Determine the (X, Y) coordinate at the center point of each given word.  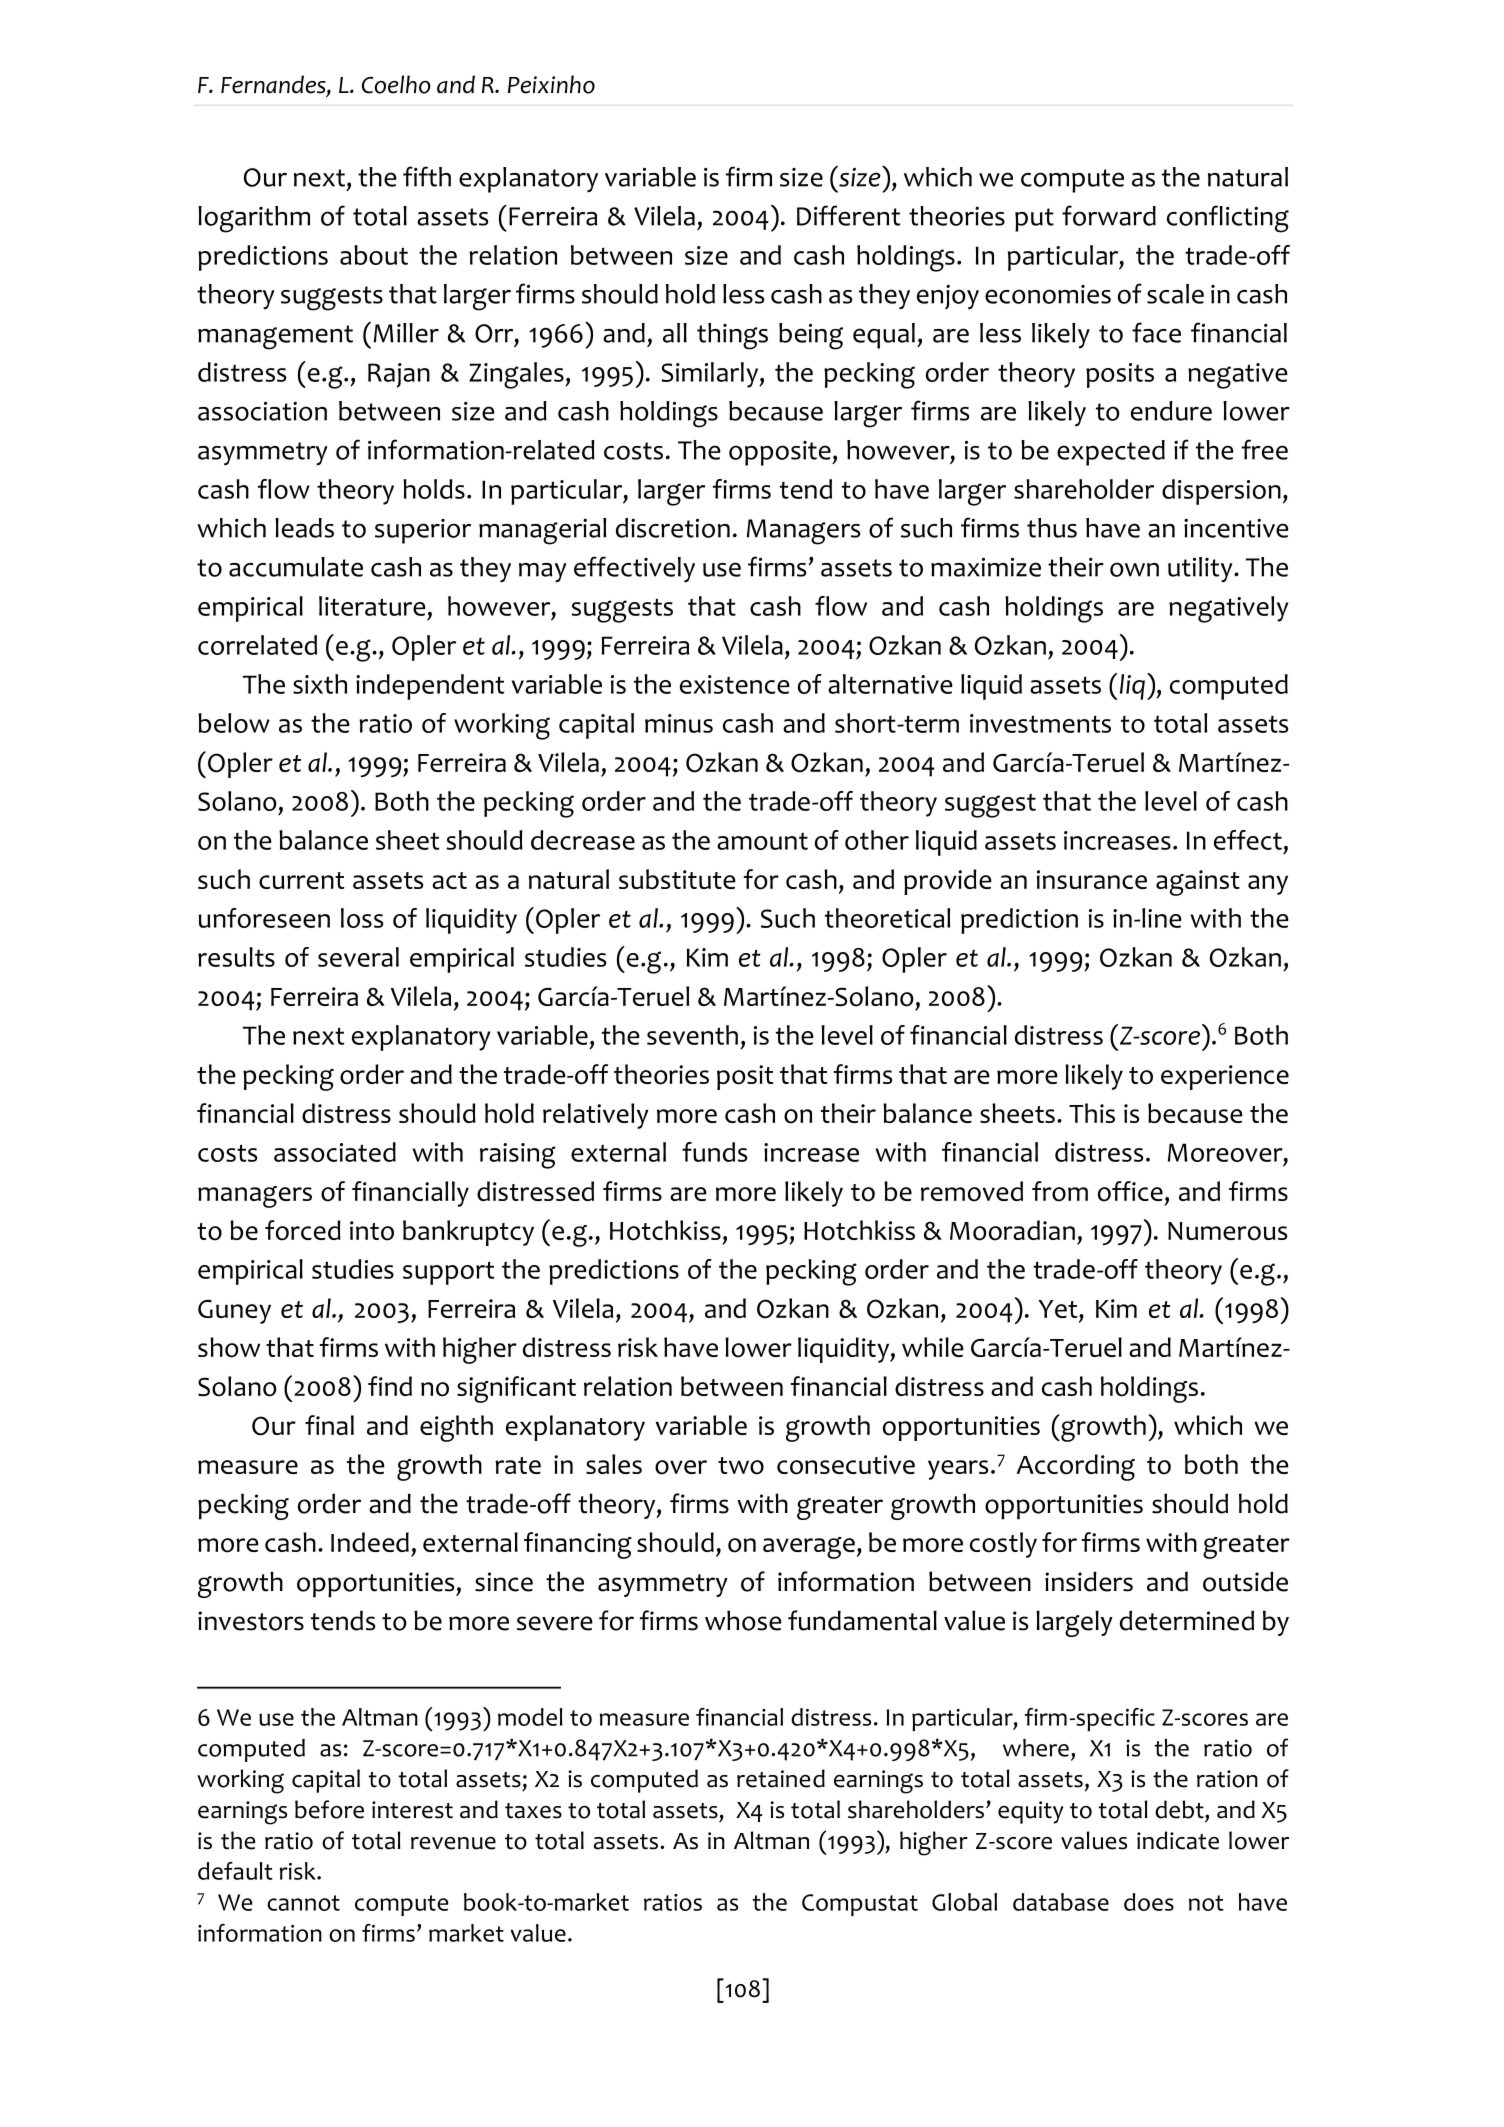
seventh (692, 1035)
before (329, 1809)
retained (781, 1778)
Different (848, 215)
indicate (1178, 1840)
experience (1225, 1077)
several (358, 957)
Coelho (396, 84)
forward (1109, 215)
